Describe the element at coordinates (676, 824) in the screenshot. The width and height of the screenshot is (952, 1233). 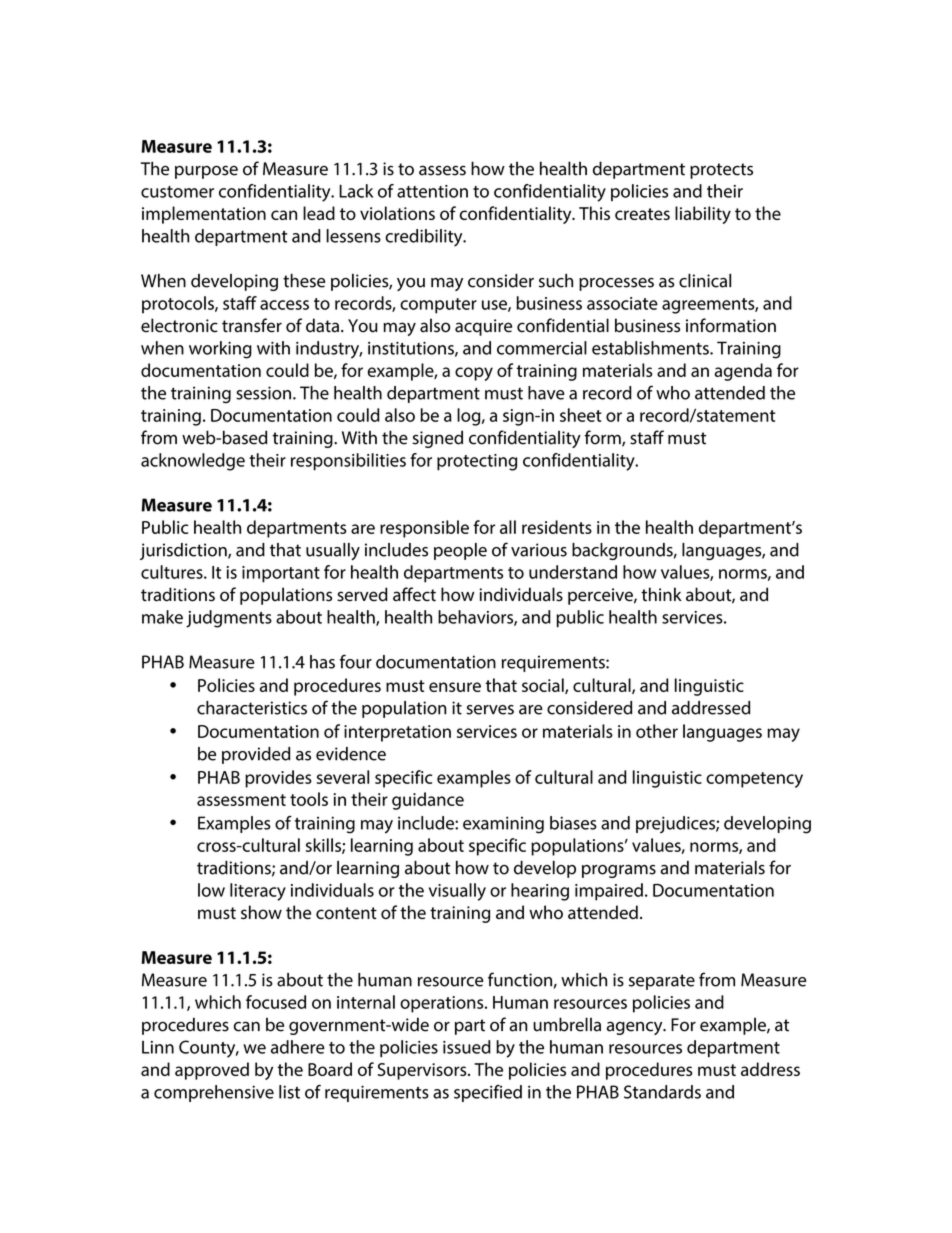
I see `prejudices` at that location.
